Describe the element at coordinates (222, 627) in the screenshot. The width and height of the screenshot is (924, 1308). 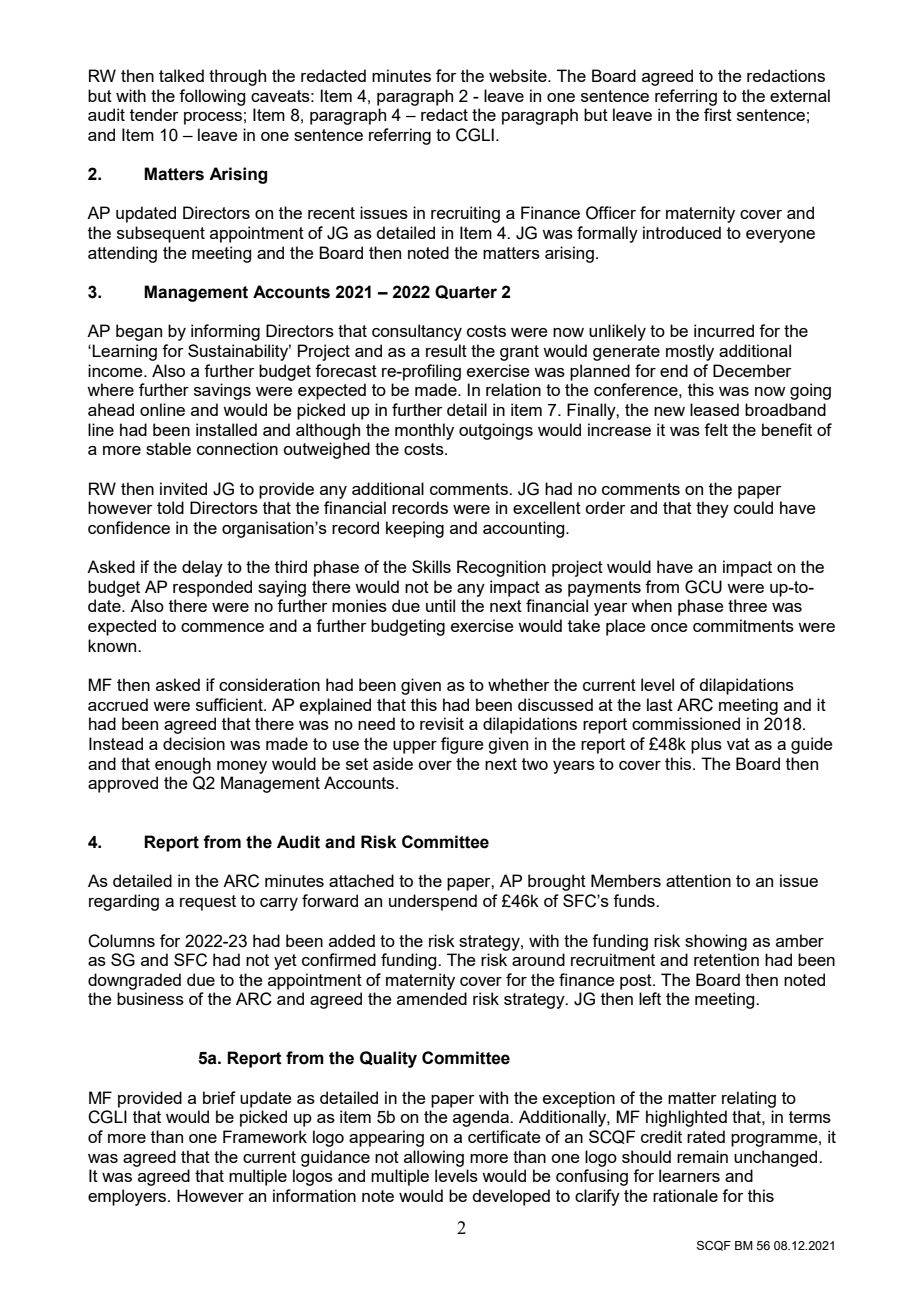
I see `commence` at that location.
